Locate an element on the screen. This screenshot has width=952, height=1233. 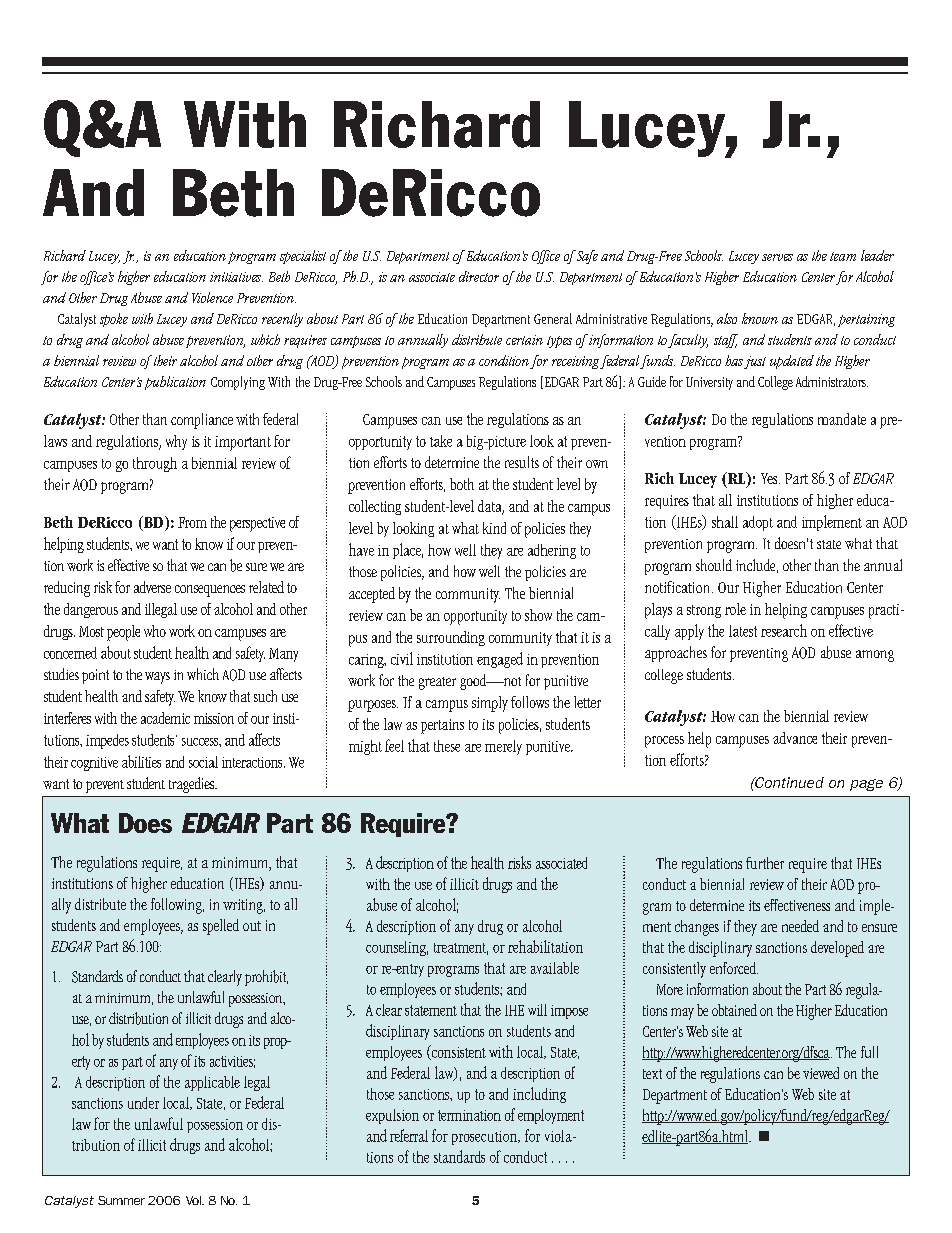
serves is located at coordinates (777, 257).
